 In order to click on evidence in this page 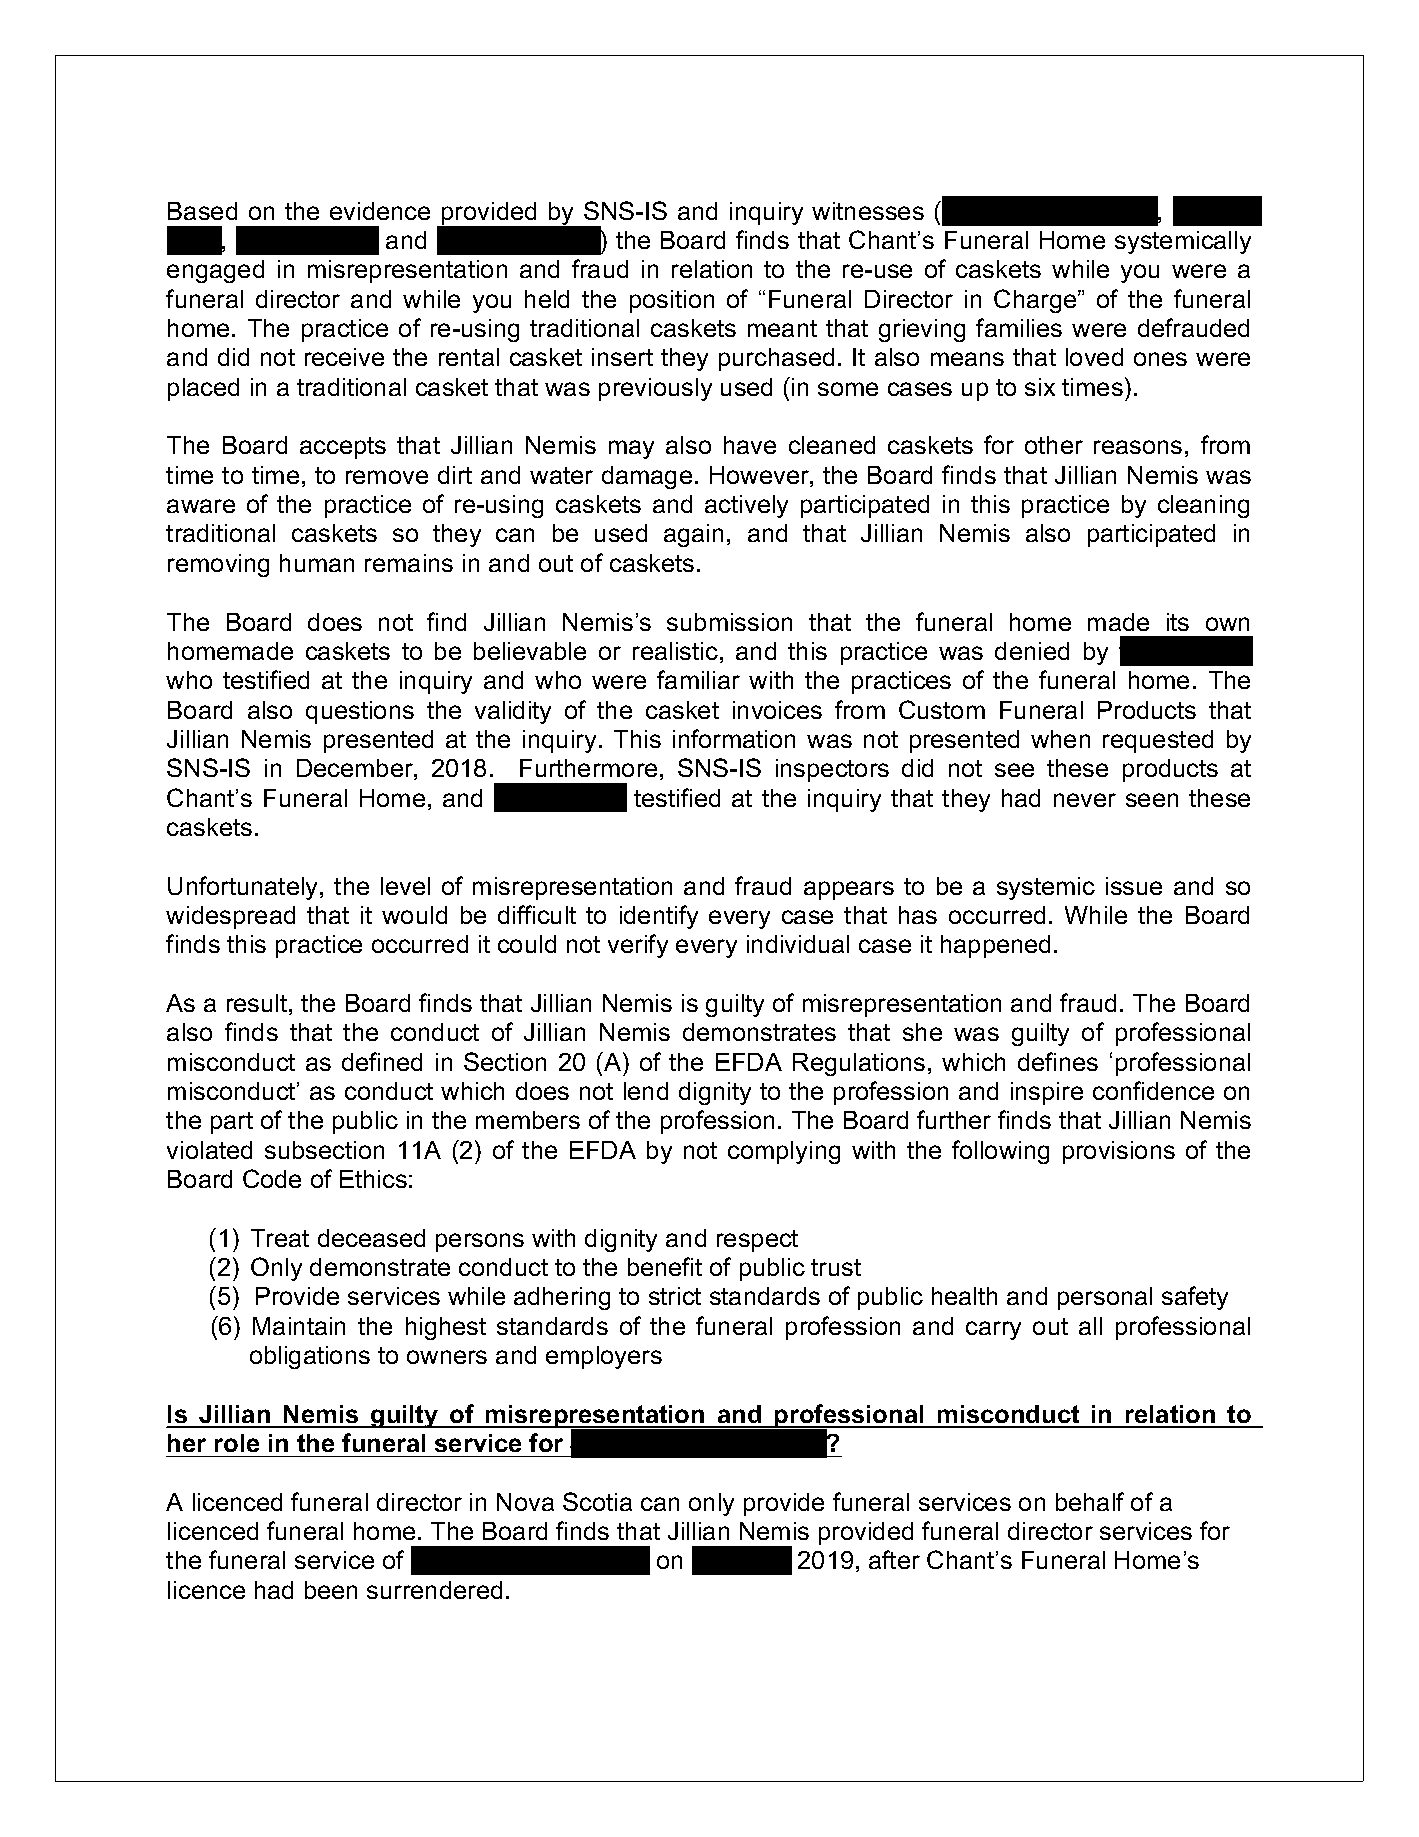, I will do `click(380, 211)`.
